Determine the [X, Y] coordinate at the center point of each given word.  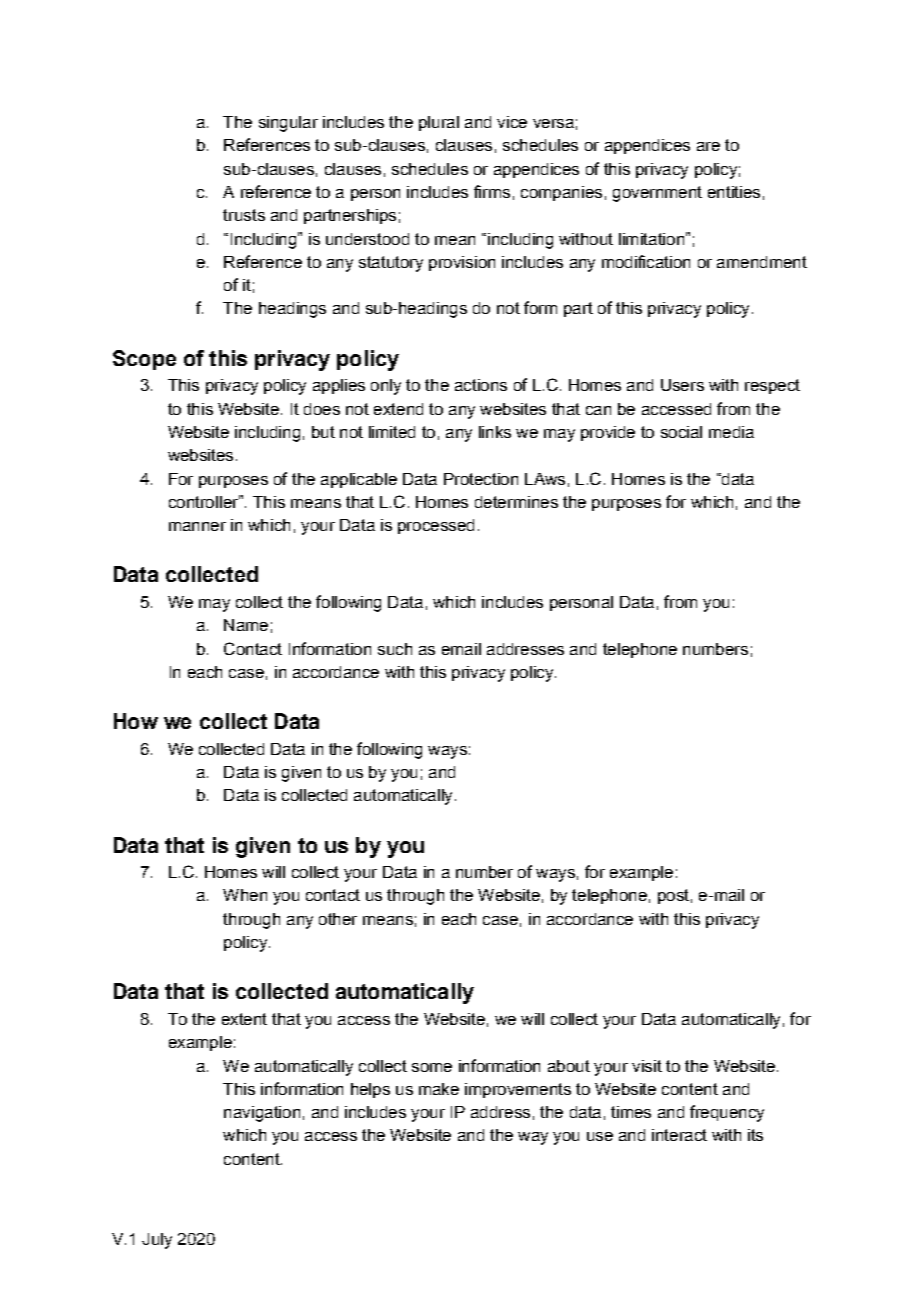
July [157, 1241]
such [395, 649]
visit [647, 1066]
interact [679, 1135]
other [338, 919]
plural [439, 123]
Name [246, 625]
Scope [144, 360]
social [681, 432]
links [495, 432]
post [673, 896]
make [439, 1089]
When [245, 895]
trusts [244, 215]
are [708, 146]
